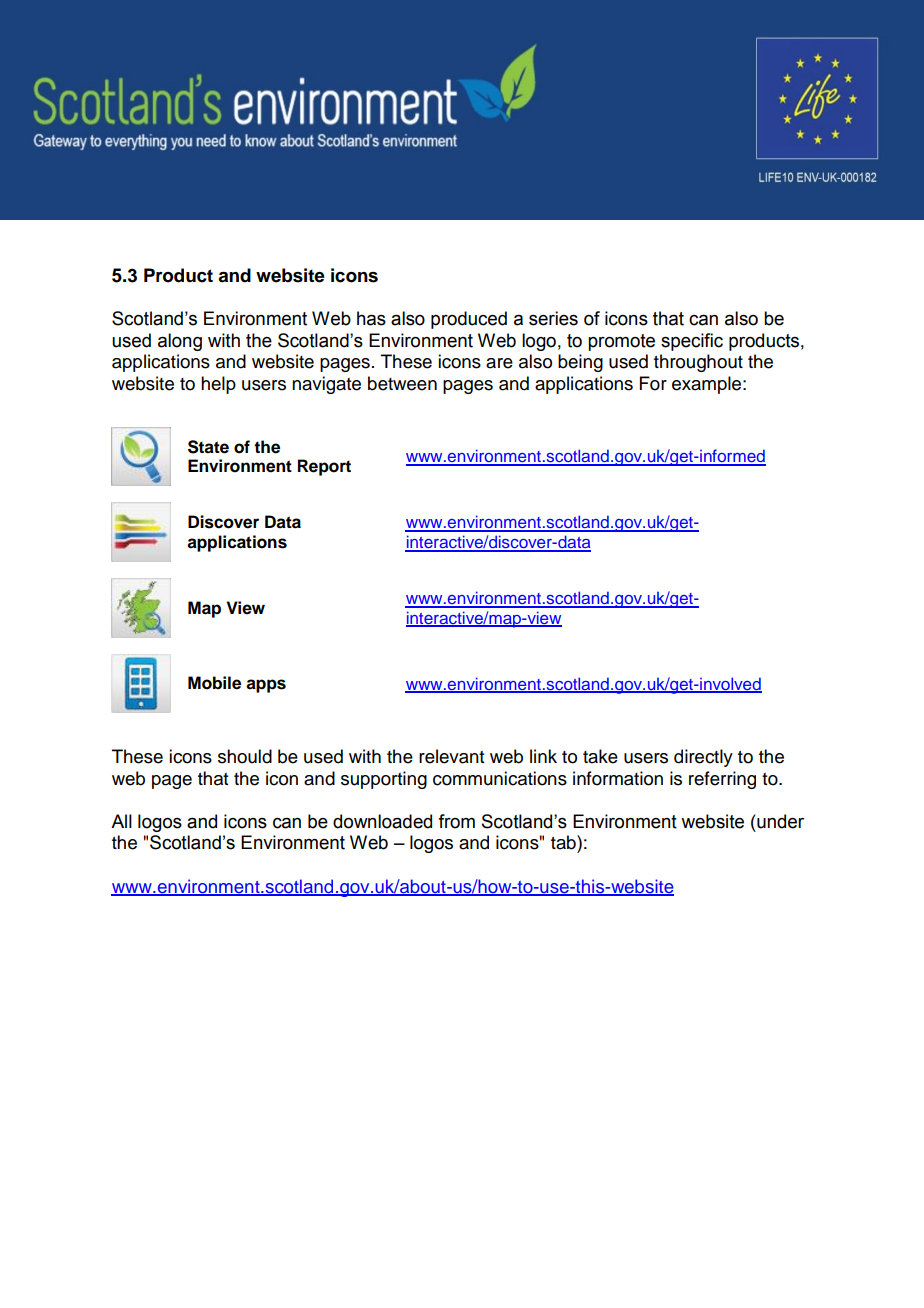  Describe the element at coordinates (469, 320) in the document. I see `produced` at that location.
